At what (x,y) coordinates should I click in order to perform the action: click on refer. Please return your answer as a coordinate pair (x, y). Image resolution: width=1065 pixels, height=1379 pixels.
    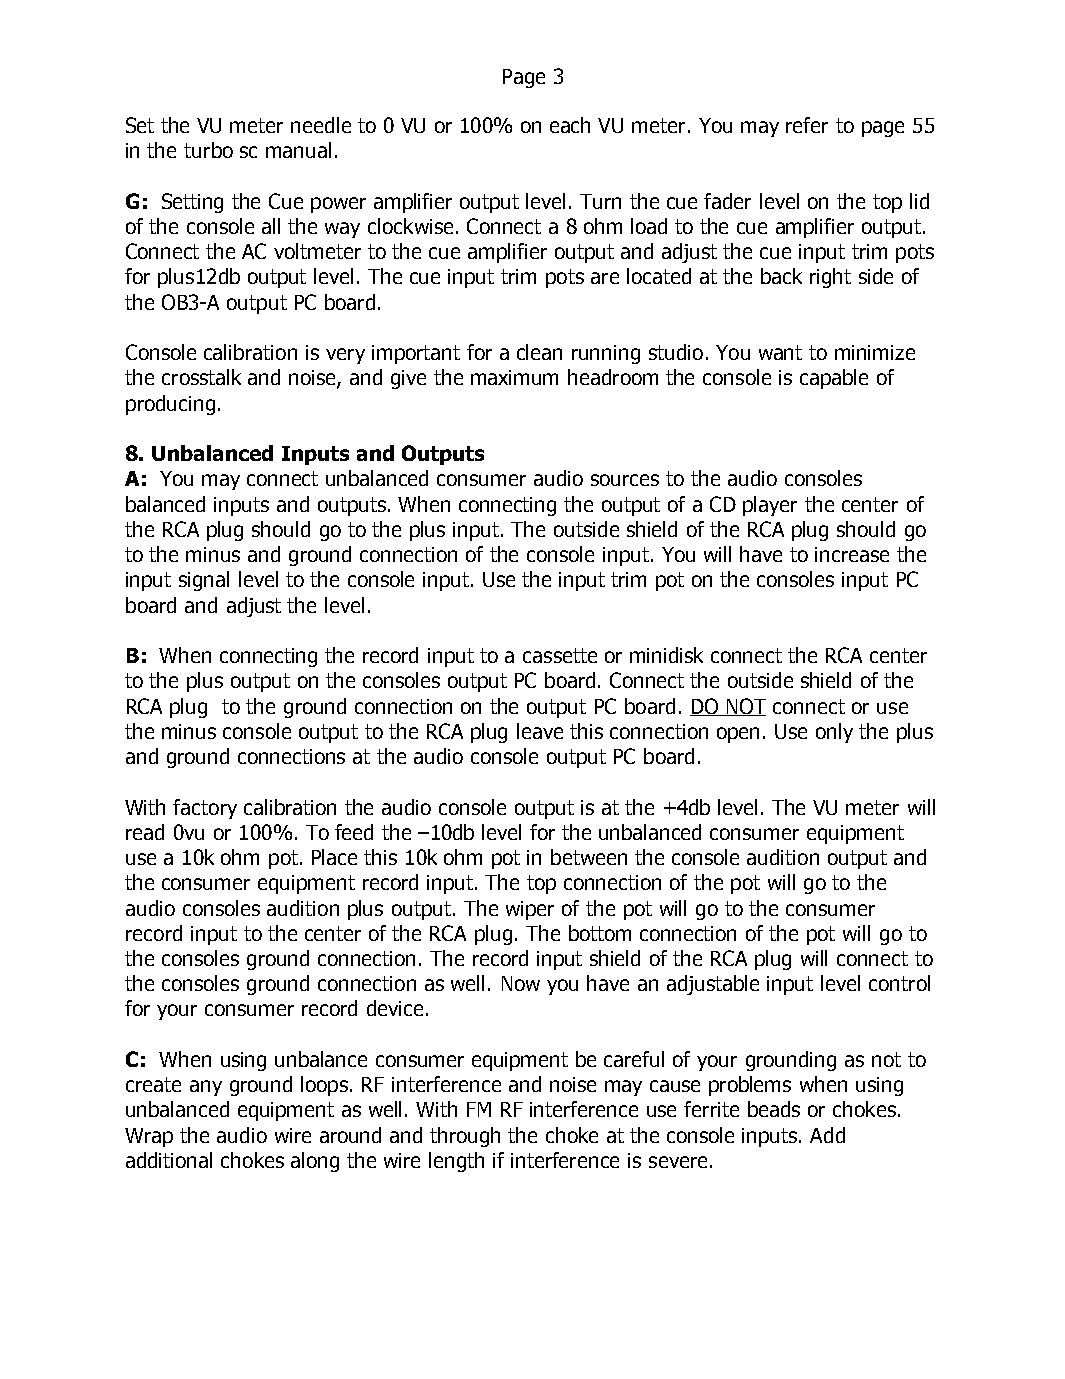
    Looking at the image, I should click on (807, 125).
